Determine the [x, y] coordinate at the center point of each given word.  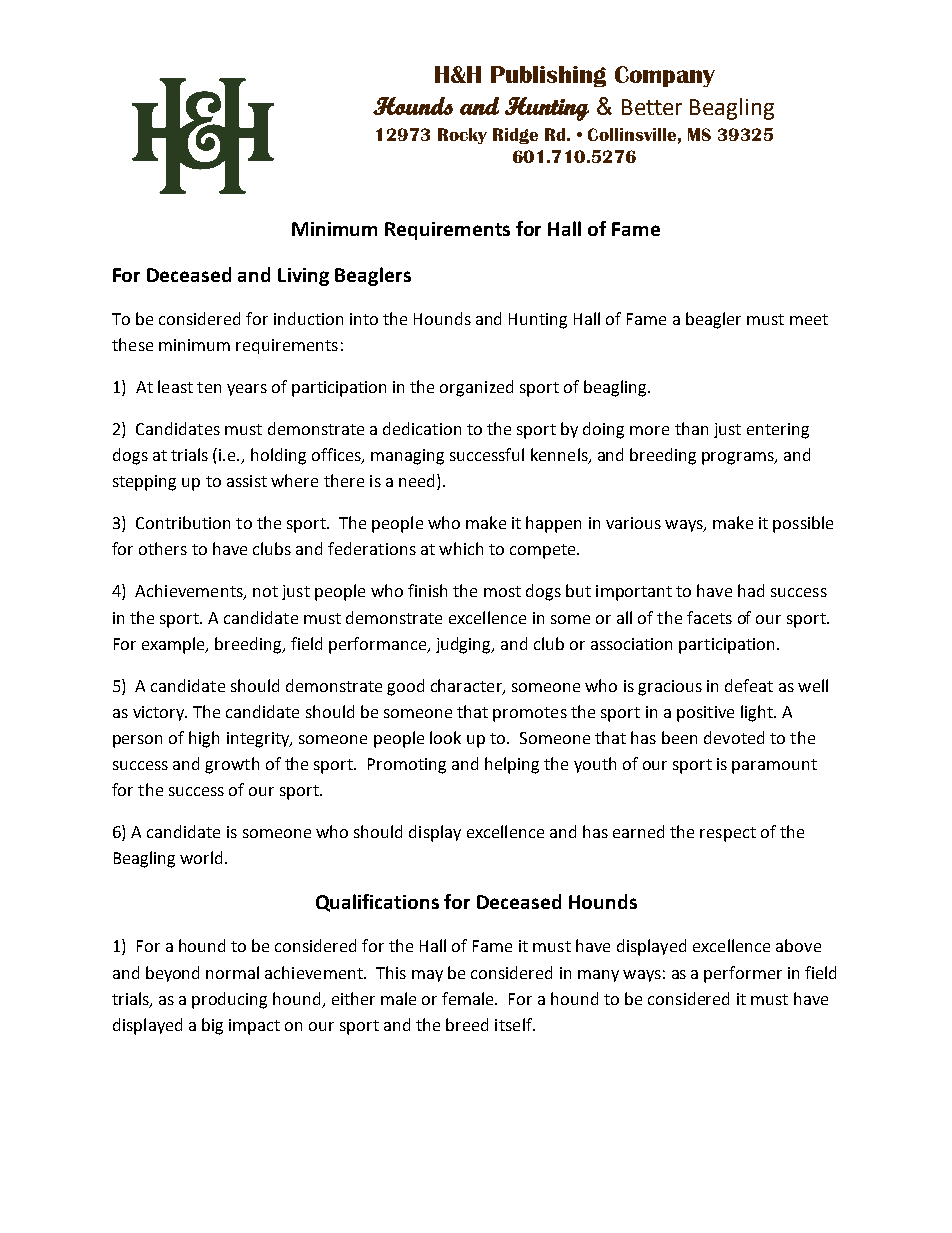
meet [809, 319]
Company [665, 76]
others [163, 548]
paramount [774, 766]
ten [209, 387]
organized [476, 388]
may [427, 976]
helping [512, 765]
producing [229, 1000]
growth [232, 765]
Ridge [515, 136]
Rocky [462, 136]
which [461, 548]
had [751, 590]
